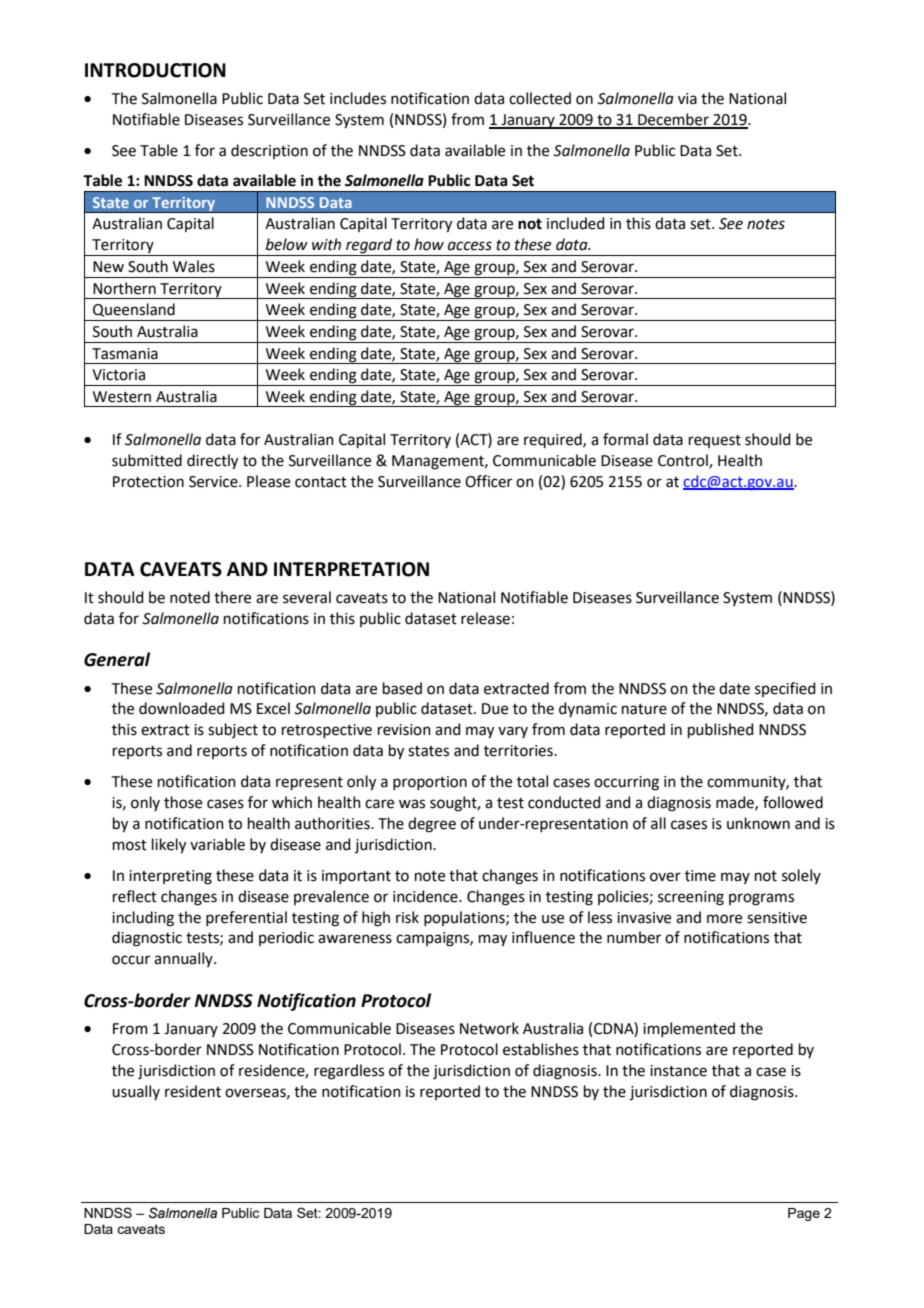  I want to click on those, so click(183, 802).
